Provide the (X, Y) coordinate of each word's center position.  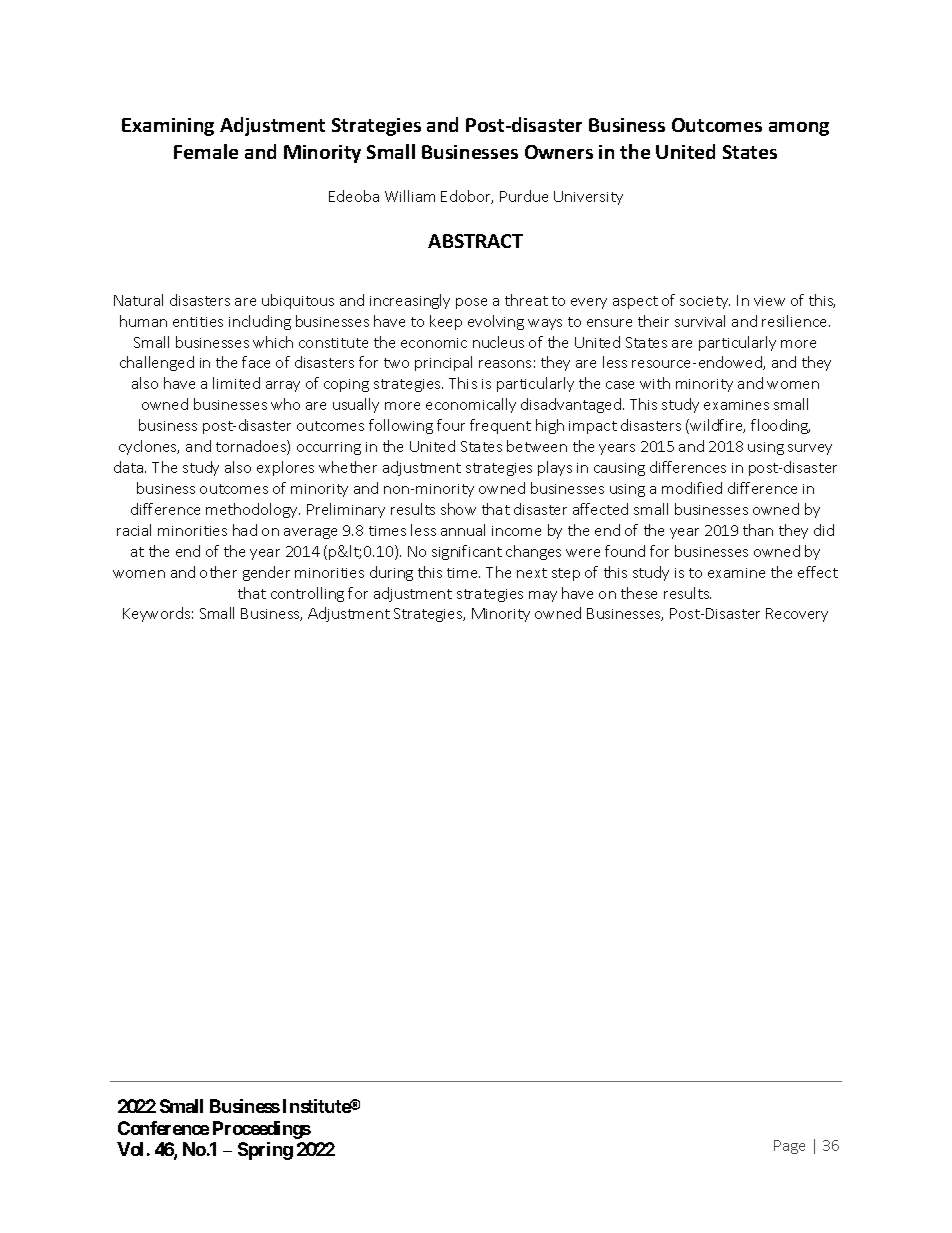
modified (692, 488)
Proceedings (262, 1130)
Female (206, 151)
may (543, 596)
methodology (253, 510)
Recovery (797, 615)
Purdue (524, 196)
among (799, 129)
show (458, 509)
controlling (307, 594)
